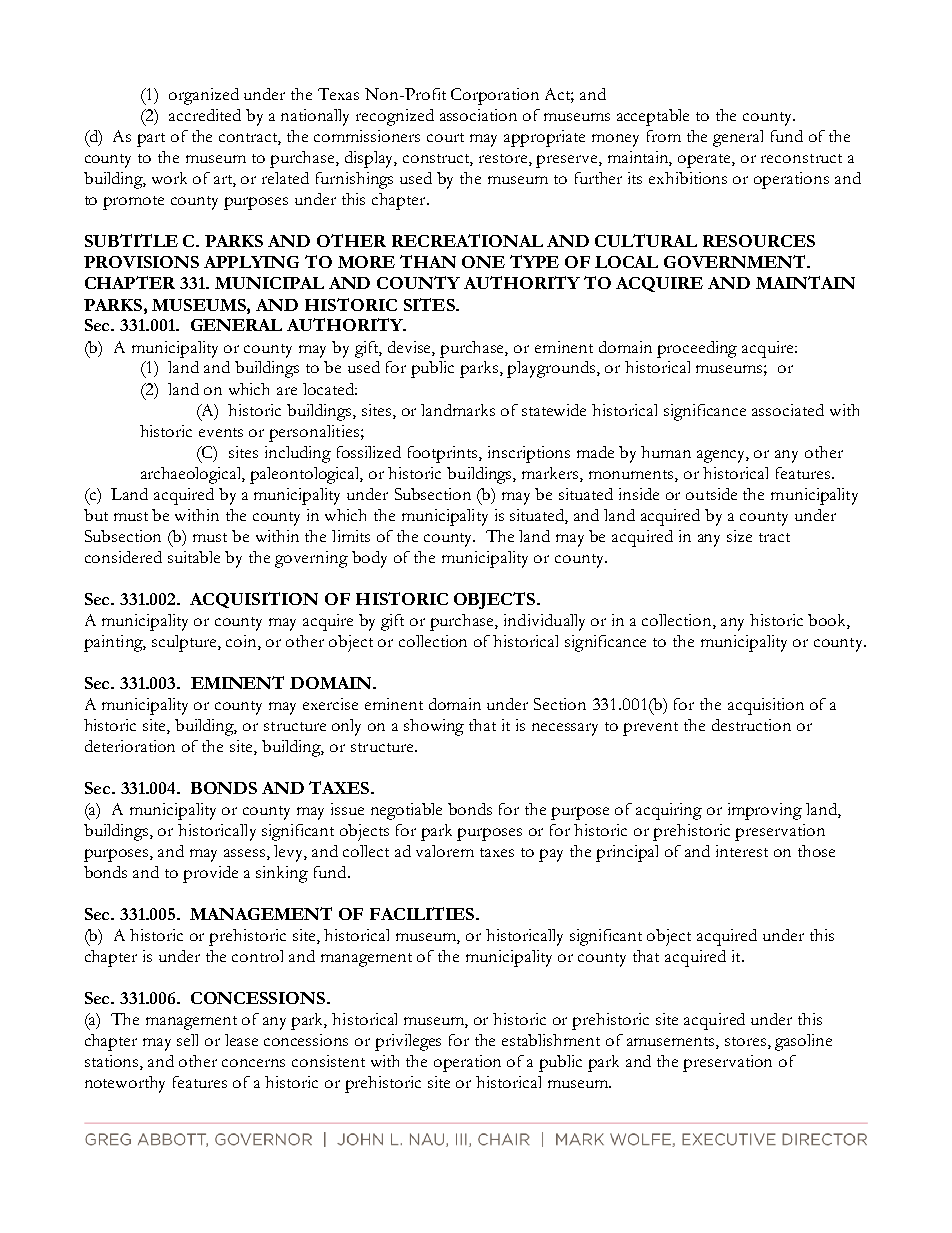 The image size is (952, 1233). Describe the element at coordinates (205, 115) in the screenshot. I see `accredited` at that location.
